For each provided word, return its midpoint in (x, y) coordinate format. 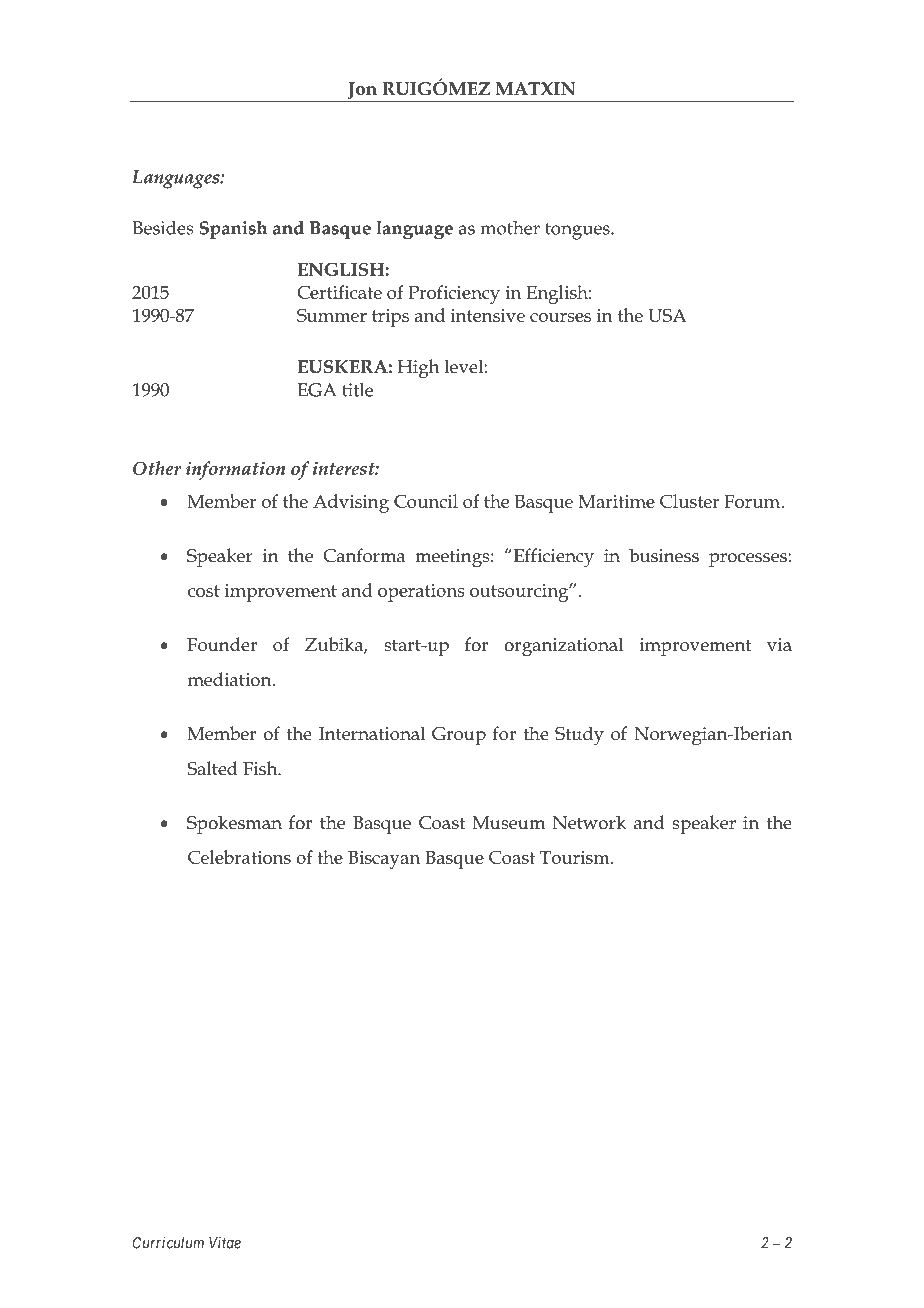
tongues (578, 231)
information (235, 470)
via (779, 645)
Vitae (225, 1242)
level (463, 366)
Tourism (576, 857)
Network (589, 822)
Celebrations (239, 857)
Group (459, 736)
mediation (231, 679)
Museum (509, 823)
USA (667, 315)
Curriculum (168, 1242)
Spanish (233, 230)
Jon (362, 92)
